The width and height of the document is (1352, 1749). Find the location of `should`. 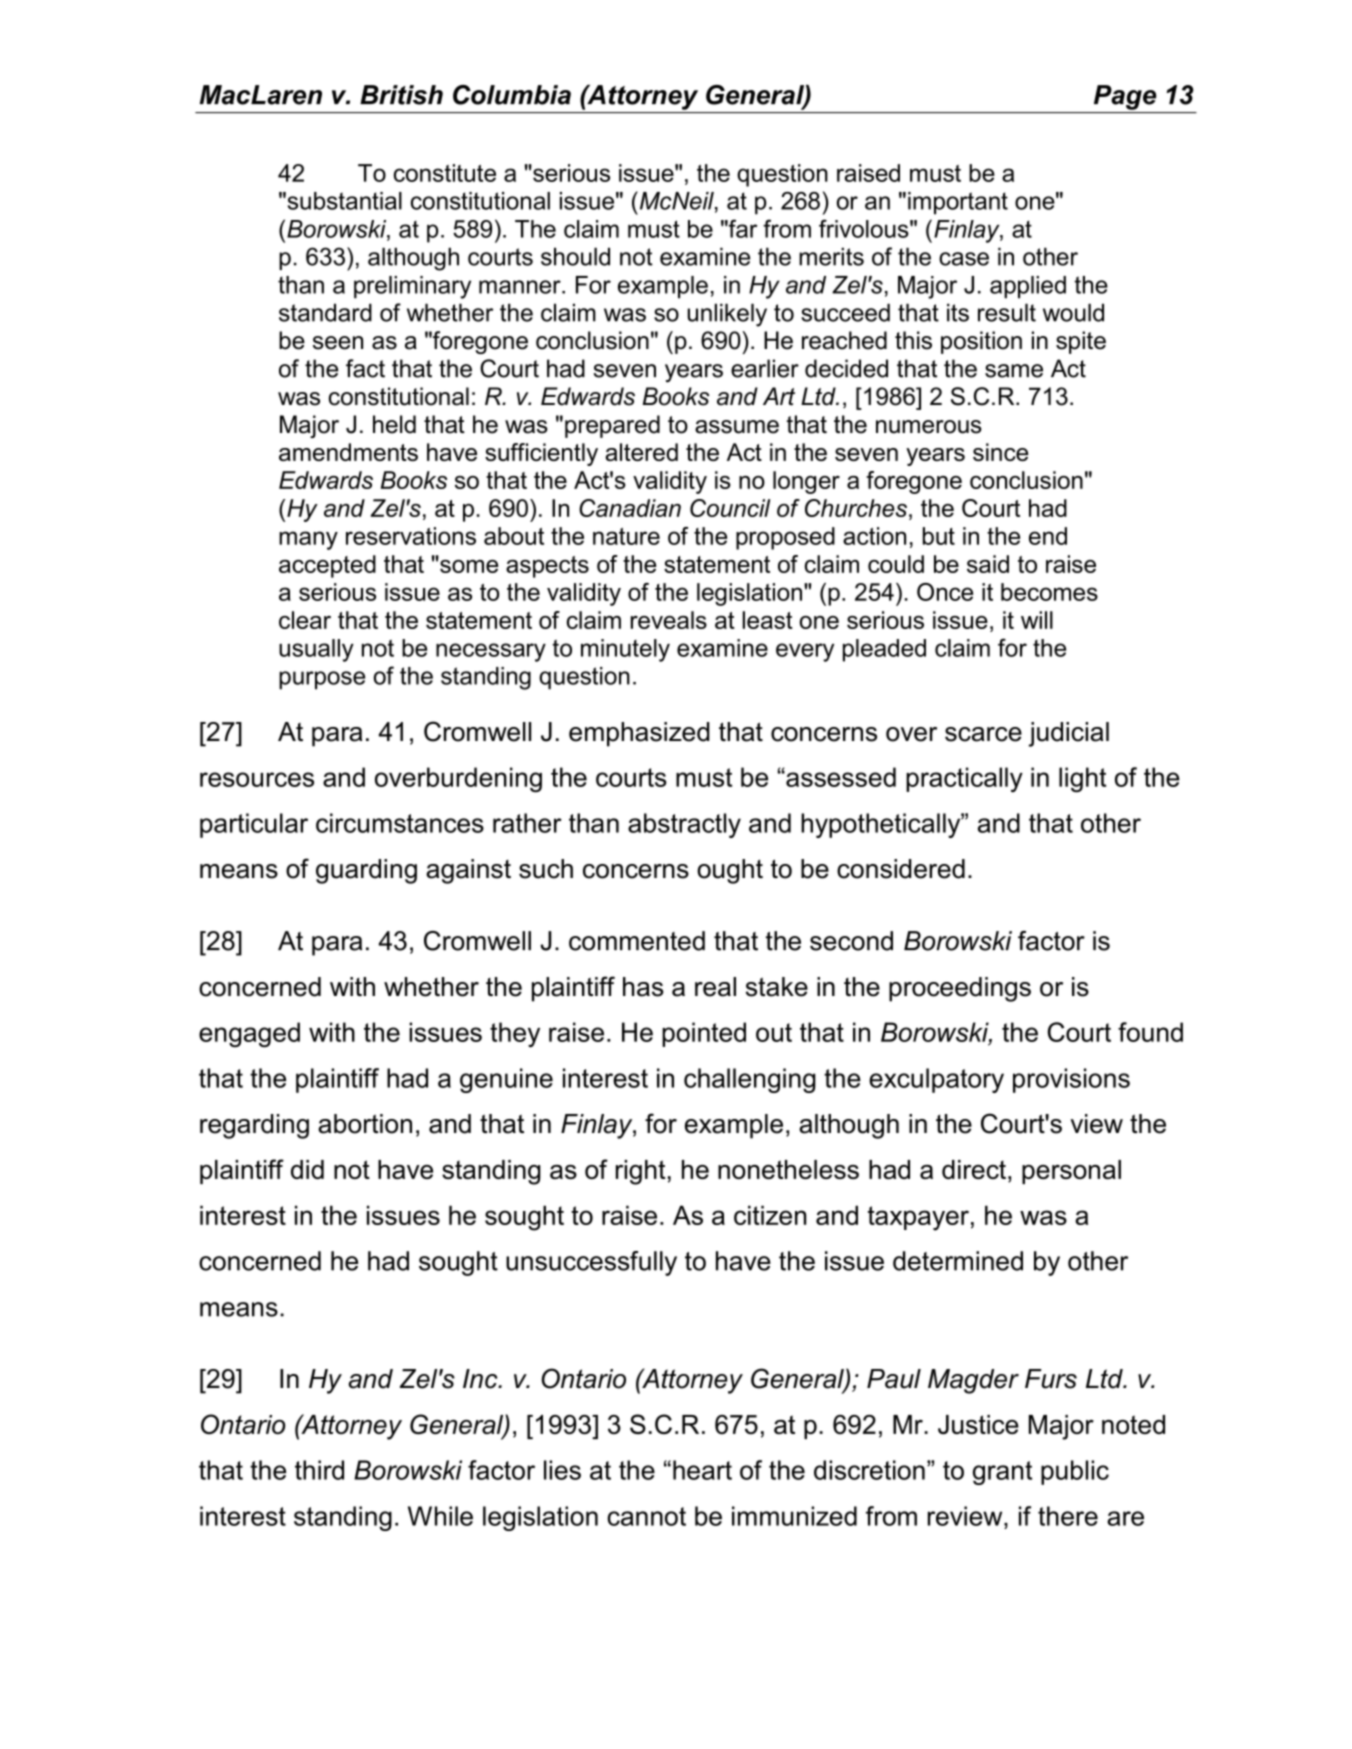

should is located at coordinates (575, 256).
